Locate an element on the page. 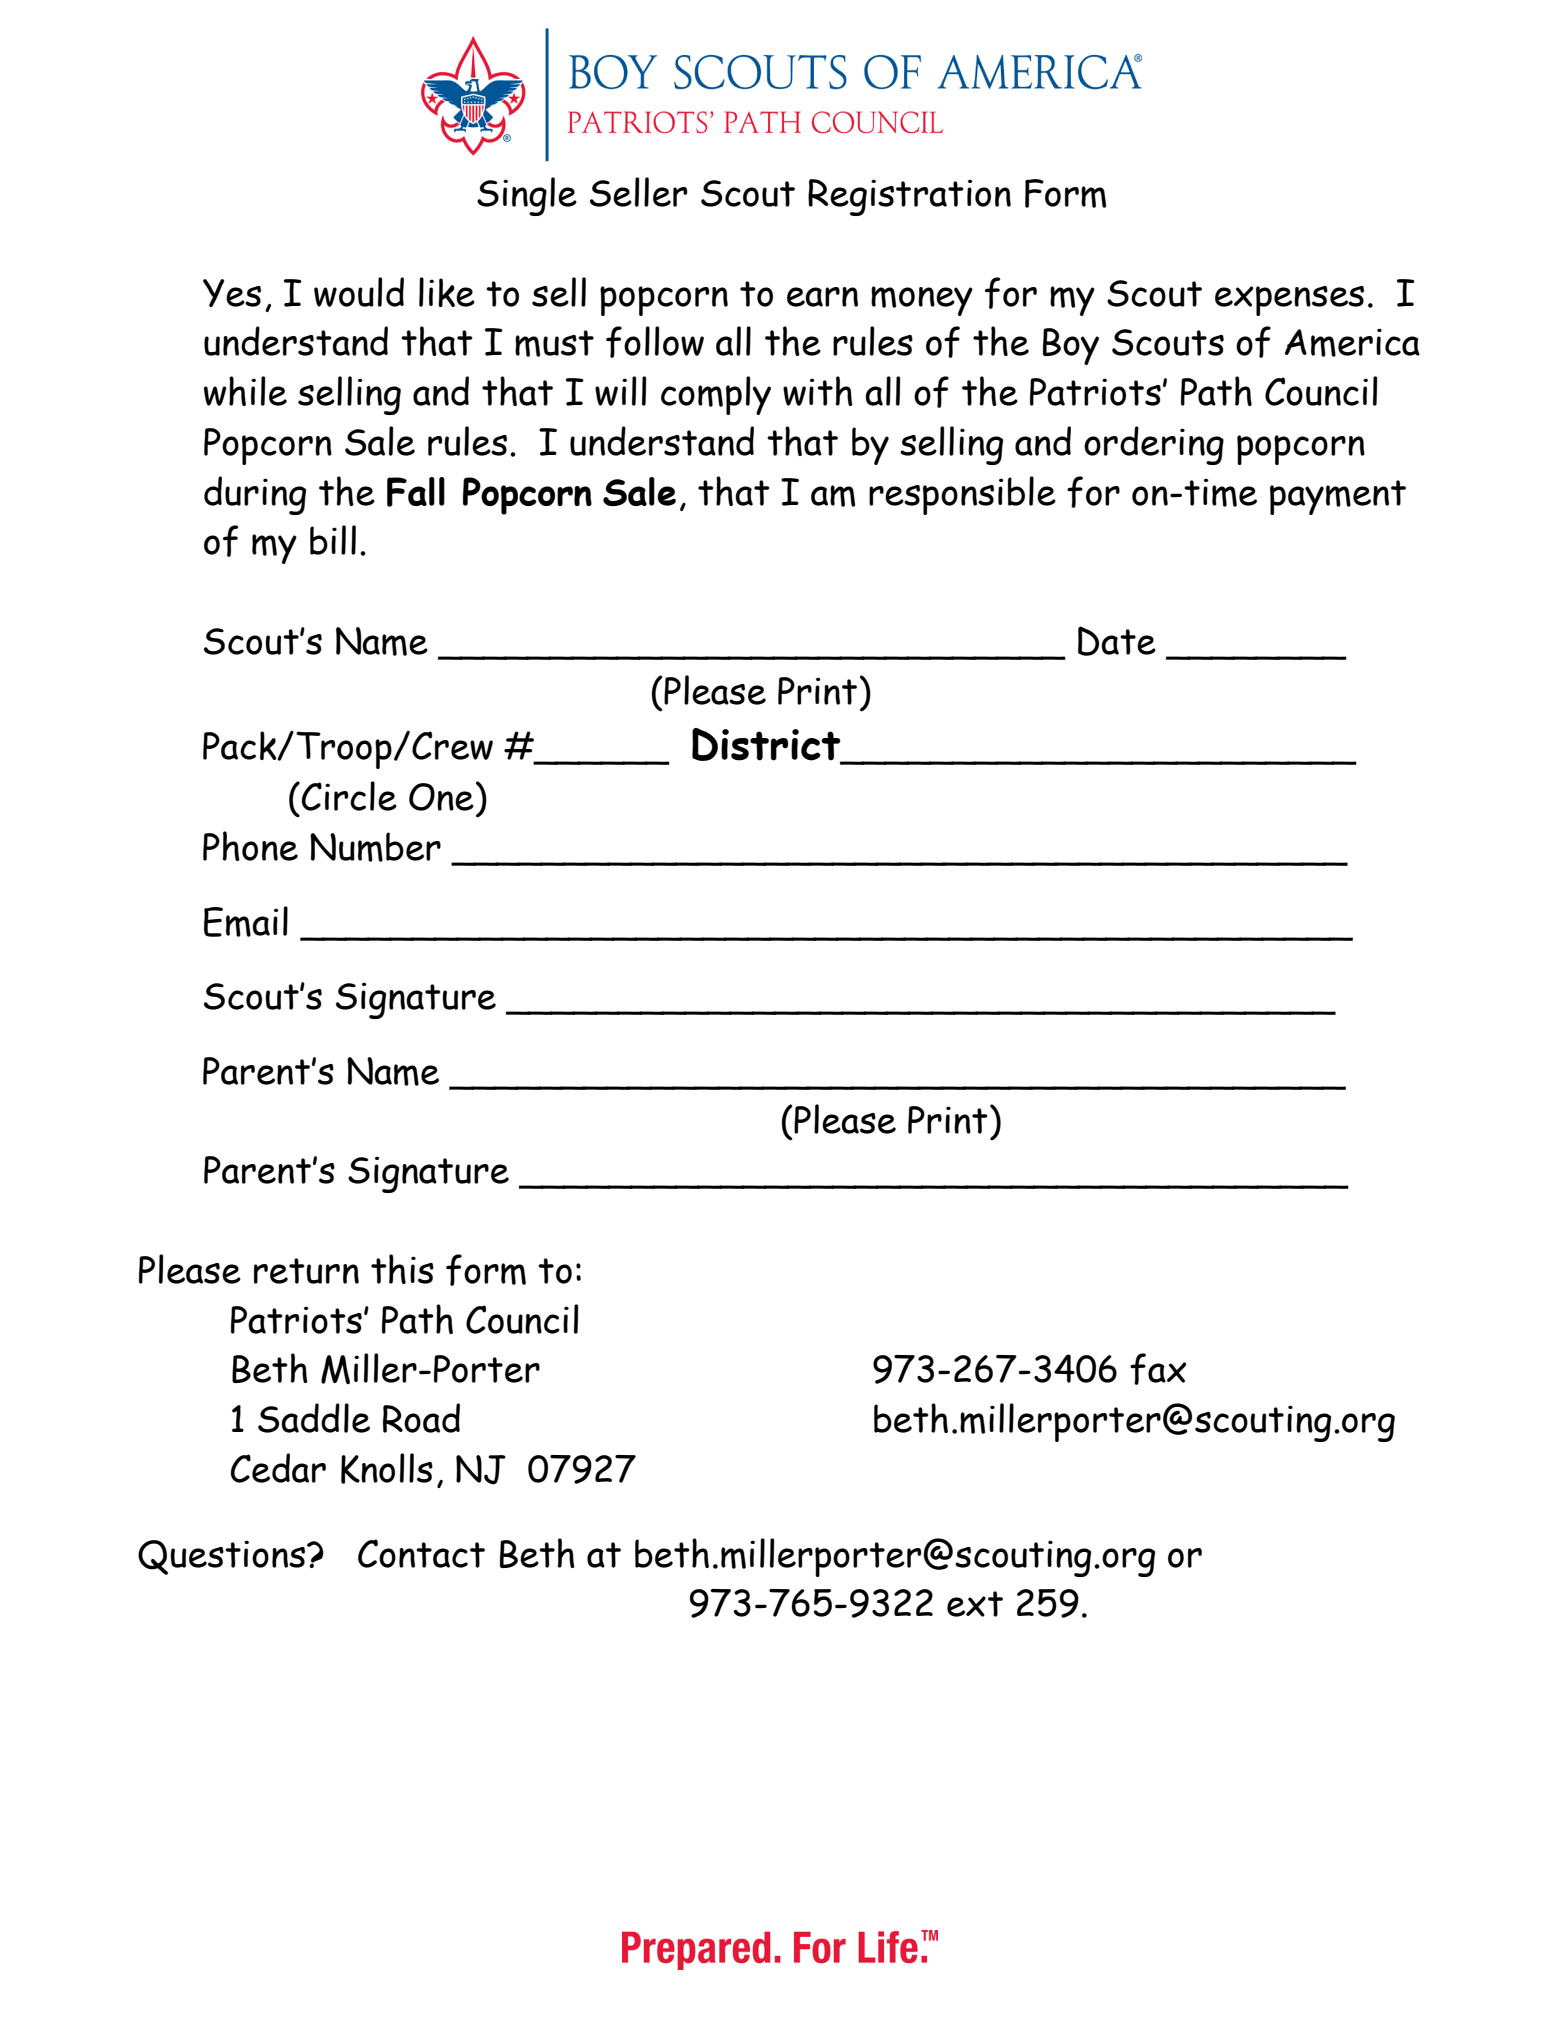 This document has height=2019, width=1560. this is located at coordinates (402, 1269).
